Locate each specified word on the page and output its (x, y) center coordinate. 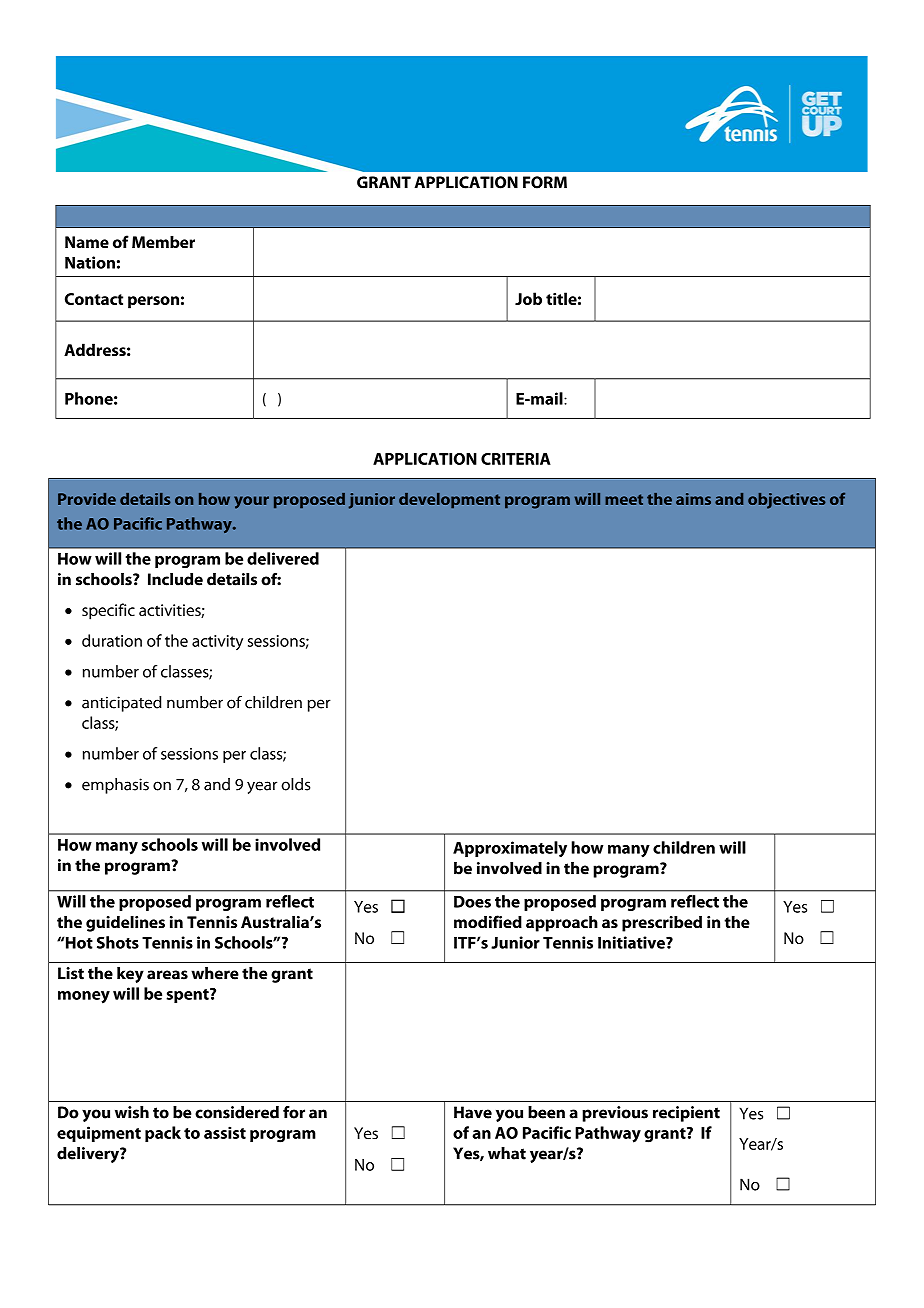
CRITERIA (516, 459)
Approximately (510, 849)
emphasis (115, 786)
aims (693, 499)
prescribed (662, 923)
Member (163, 241)
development (449, 500)
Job (528, 298)
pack (163, 1134)
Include (175, 579)
